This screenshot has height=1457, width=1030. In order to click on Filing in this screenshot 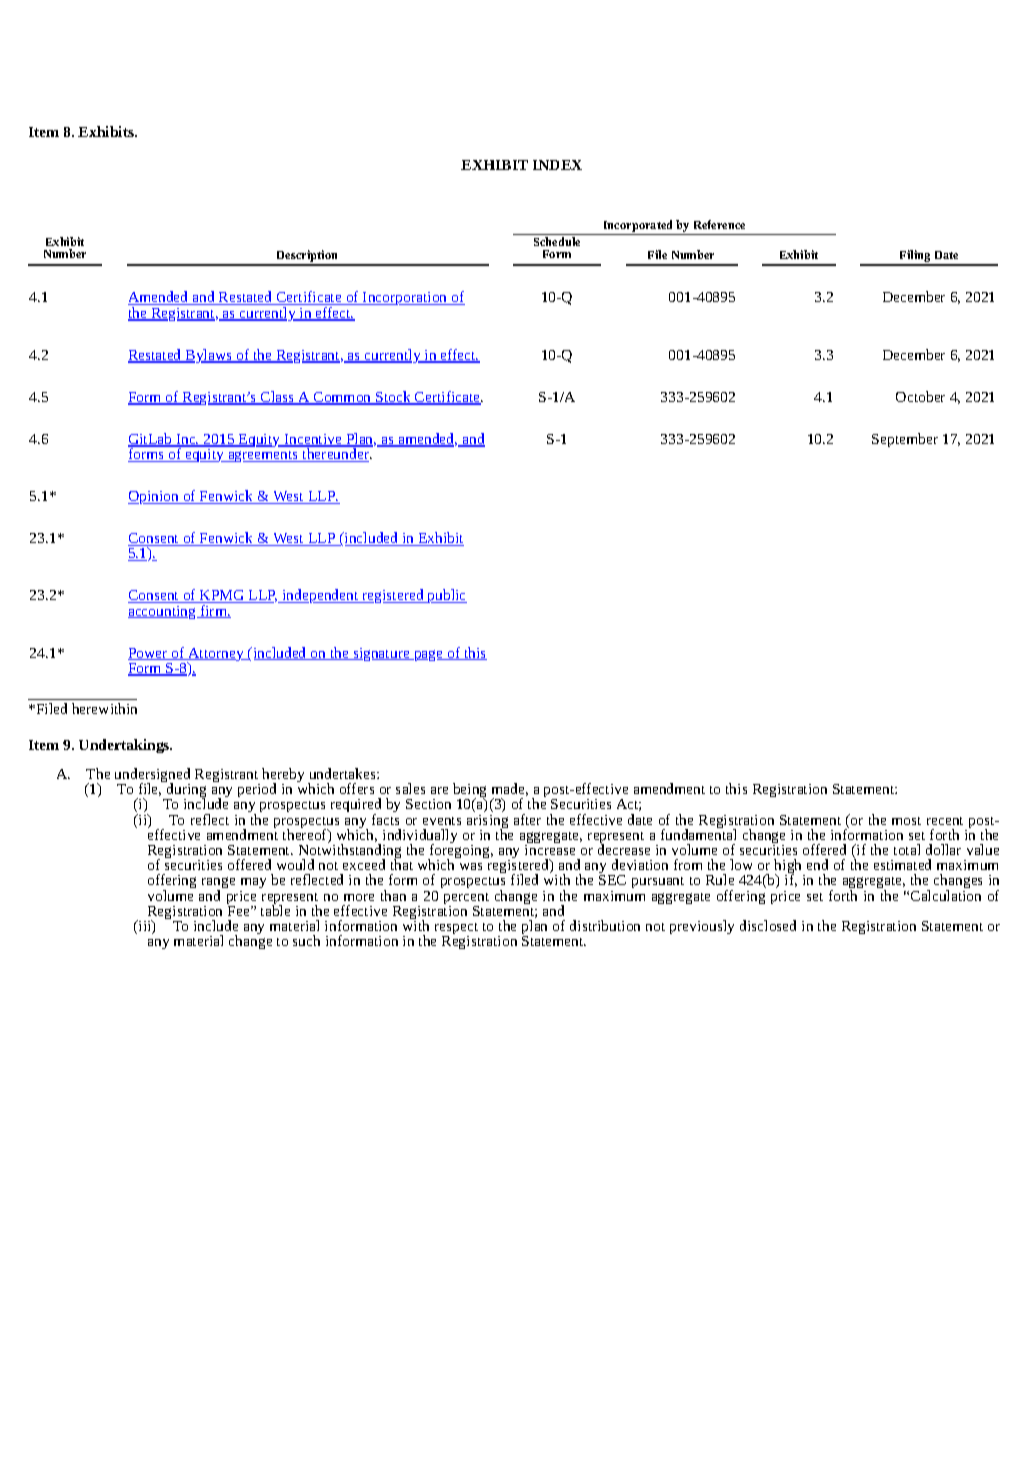, I will do `click(915, 257)`.
